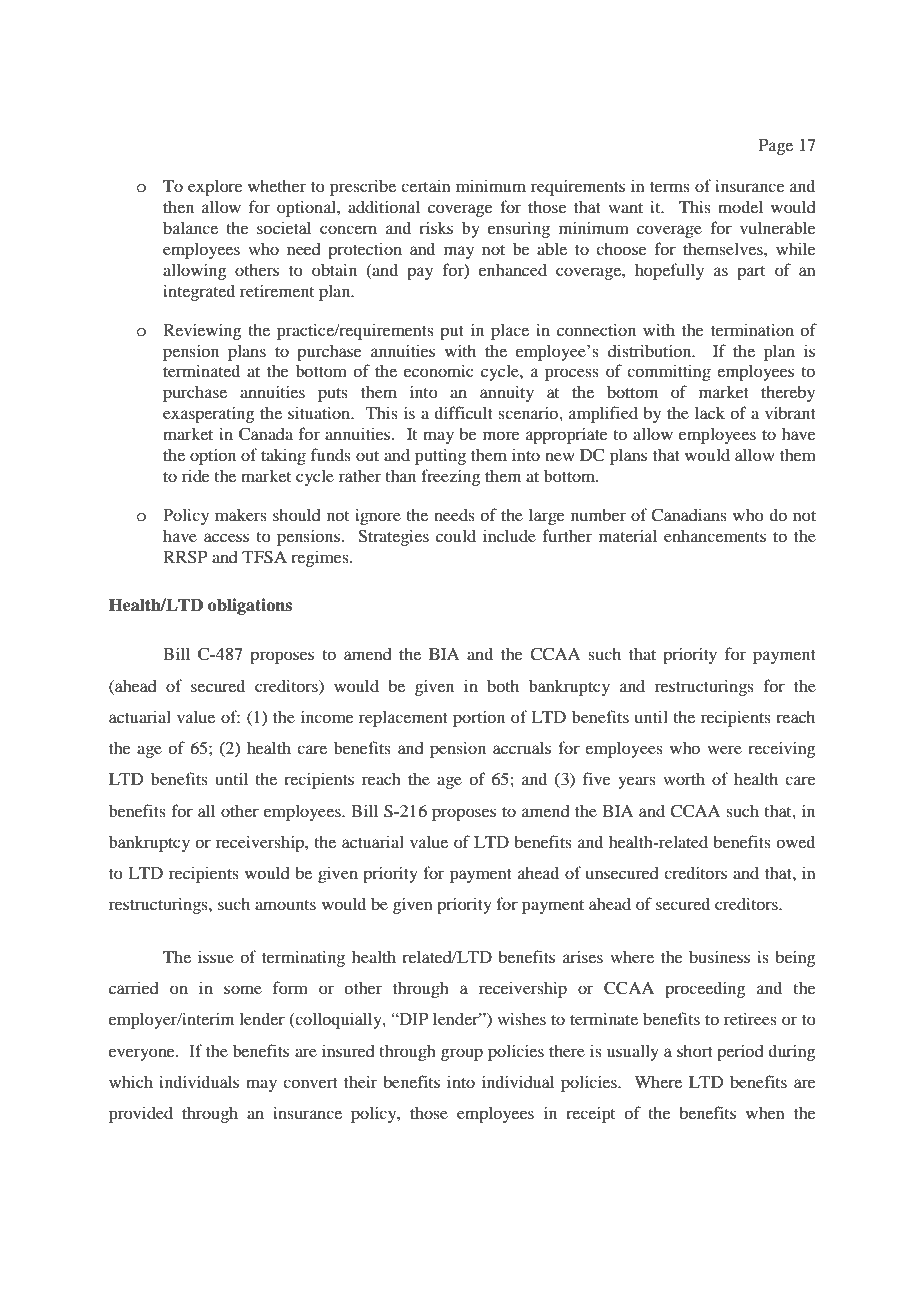 This screenshot has height=1308, width=924. What do you see at coordinates (715, 535) in the screenshot?
I see `enhancements` at bounding box center [715, 535].
